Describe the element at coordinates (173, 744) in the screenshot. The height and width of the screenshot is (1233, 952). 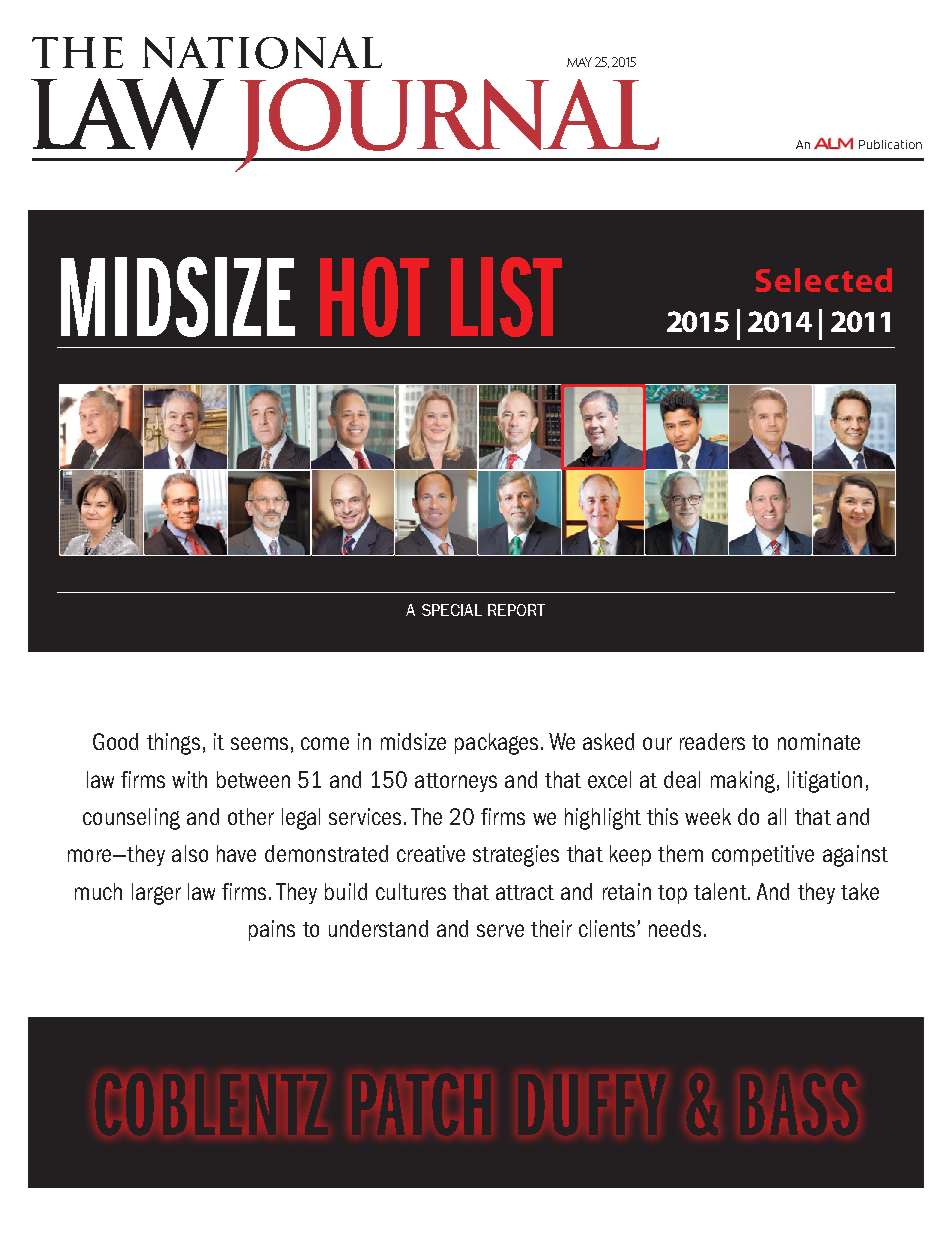
I see `things` at that location.
